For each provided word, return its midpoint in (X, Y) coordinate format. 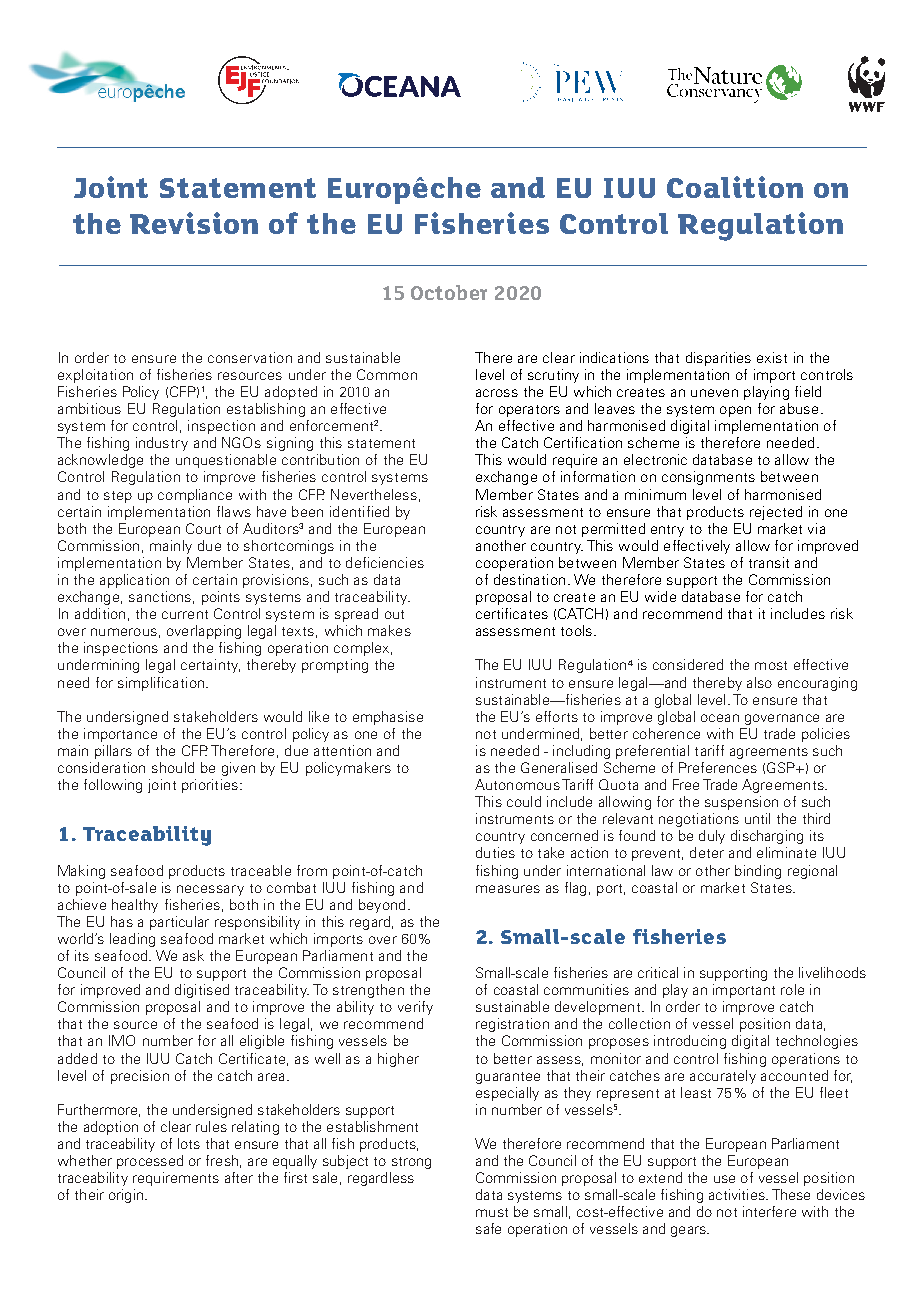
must (492, 1212)
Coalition (735, 187)
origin (126, 1196)
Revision (194, 223)
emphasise (388, 718)
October (449, 292)
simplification (161, 684)
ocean (720, 718)
